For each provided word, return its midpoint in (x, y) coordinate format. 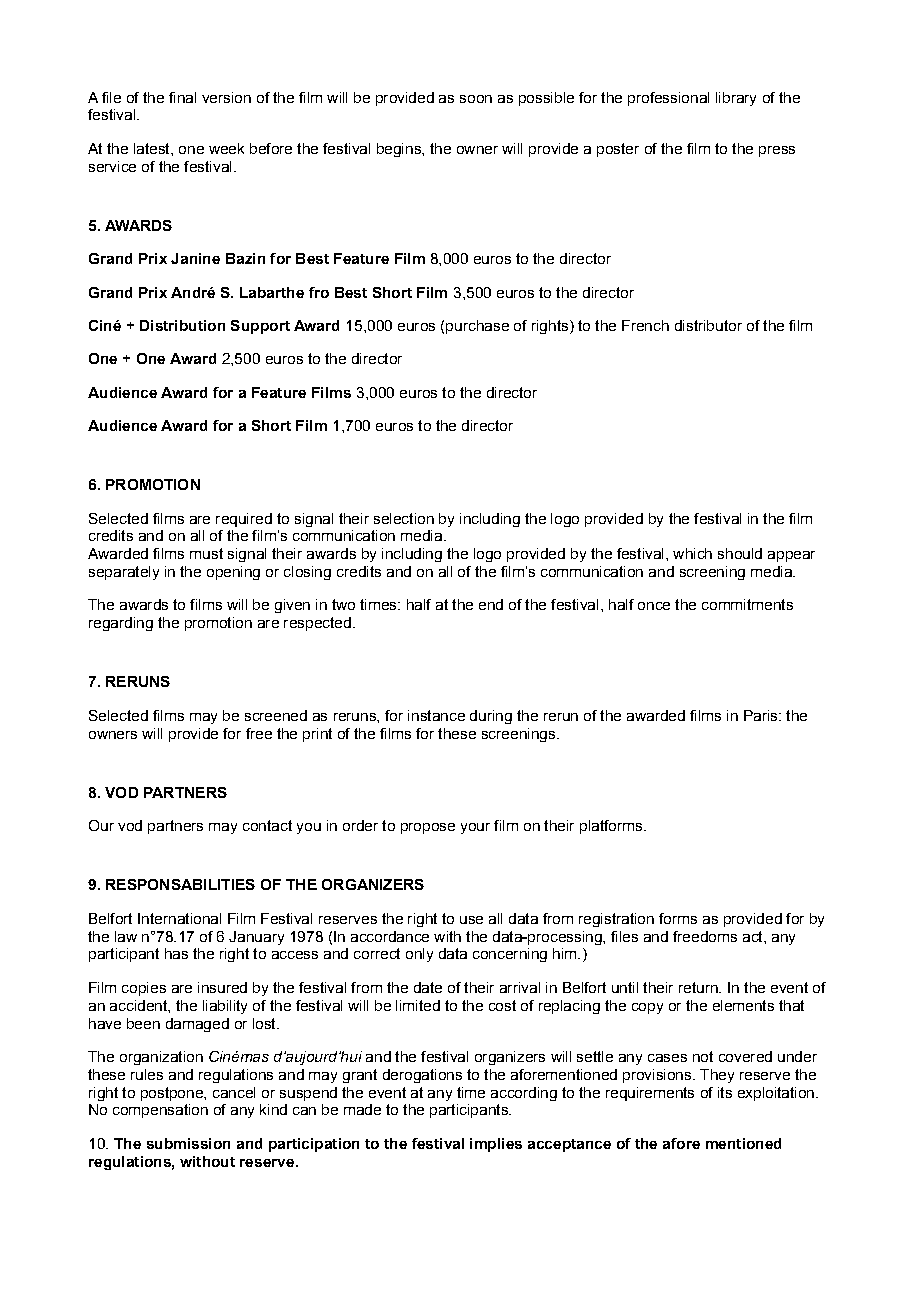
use (471, 920)
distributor (708, 325)
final (182, 97)
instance (436, 715)
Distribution (182, 325)
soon (476, 99)
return (699, 987)
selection (404, 518)
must (206, 553)
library (736, 99)
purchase (477, 327)
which (692, 553)
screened (276, 715)
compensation (160, 1111)
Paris (762, 715)
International (179, 918)
